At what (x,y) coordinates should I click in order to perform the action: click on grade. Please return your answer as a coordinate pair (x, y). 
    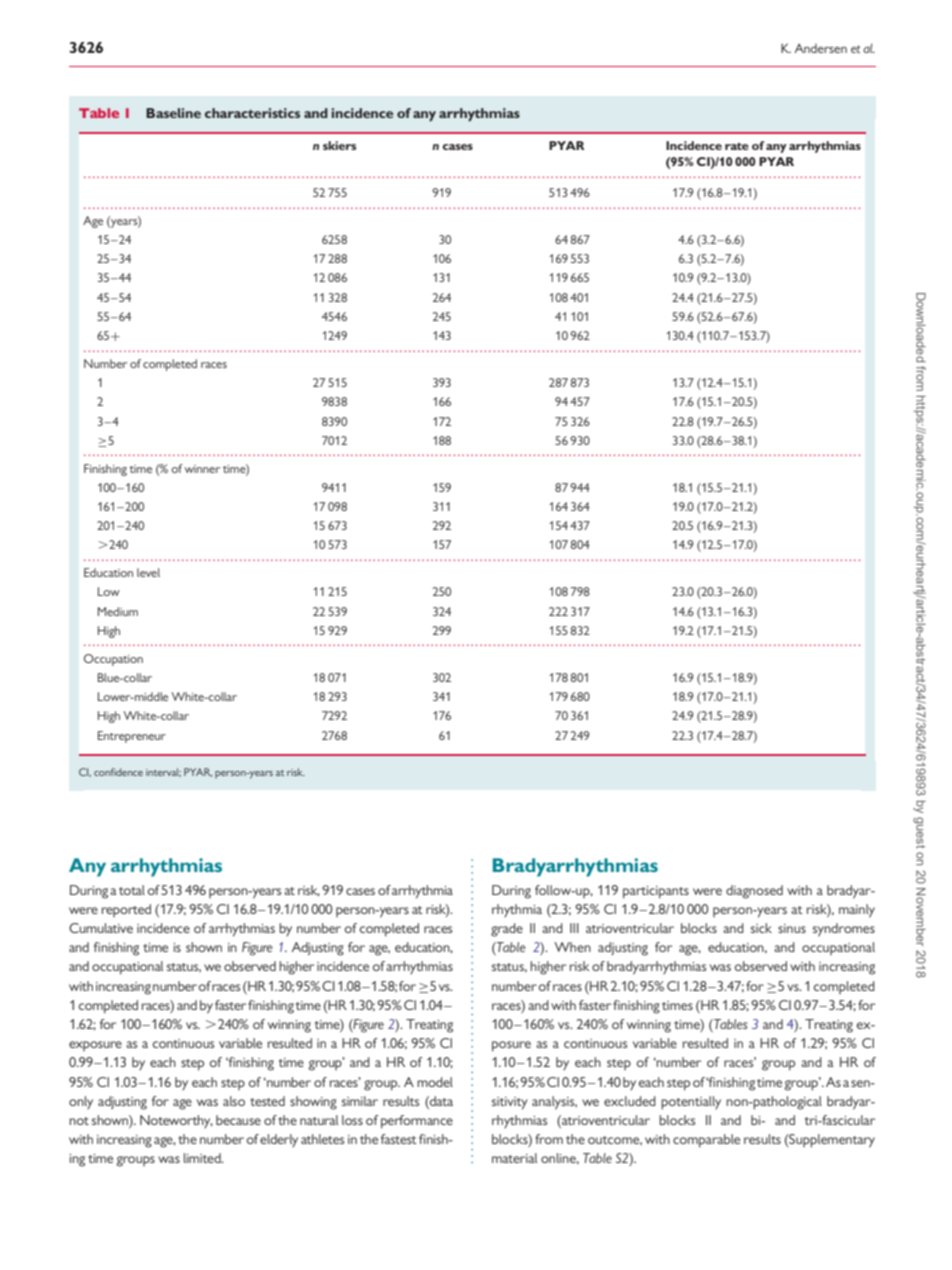
    Looking at the image, I should click on (507, 930).
